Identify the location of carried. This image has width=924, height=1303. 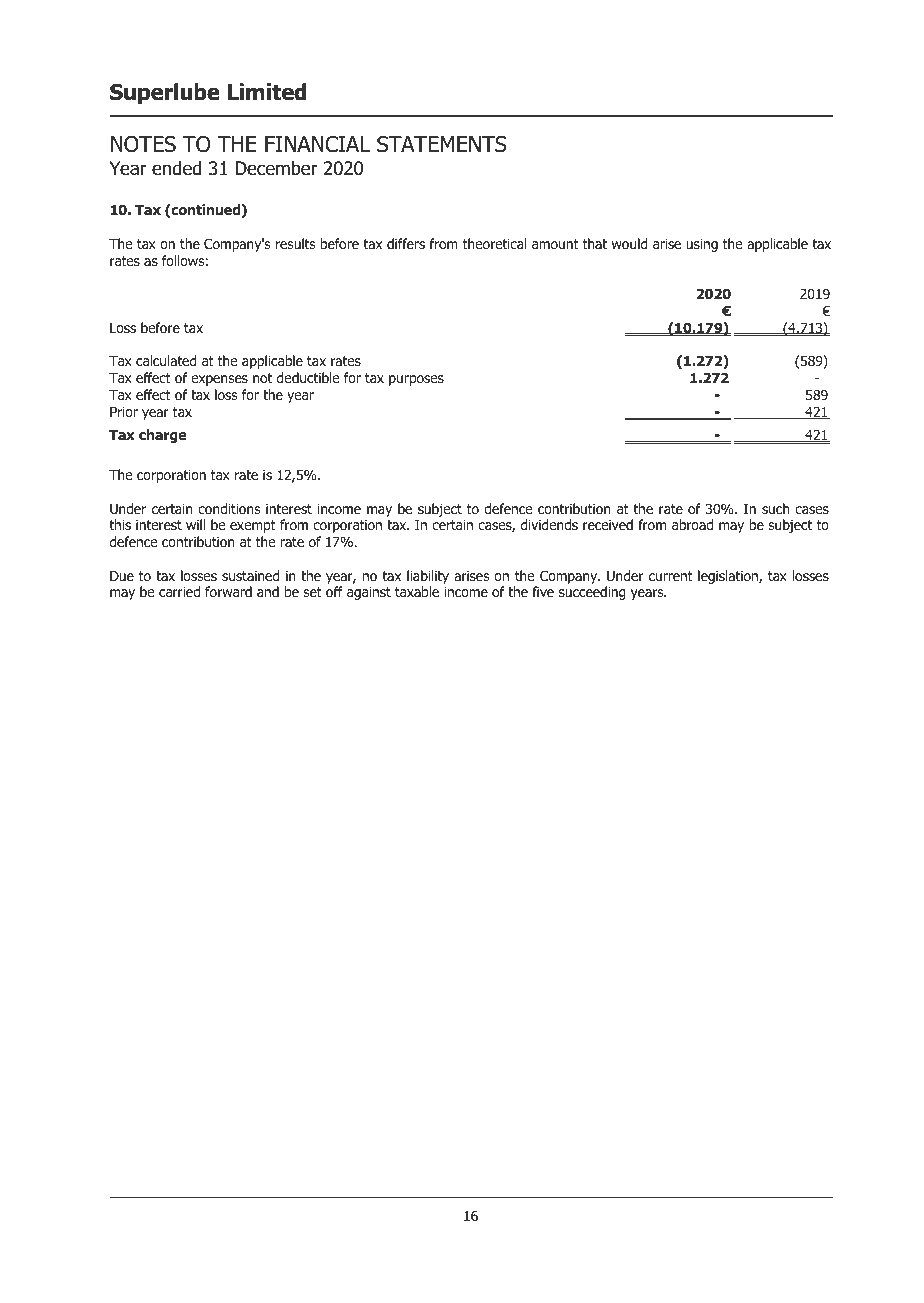
(179, 591).
